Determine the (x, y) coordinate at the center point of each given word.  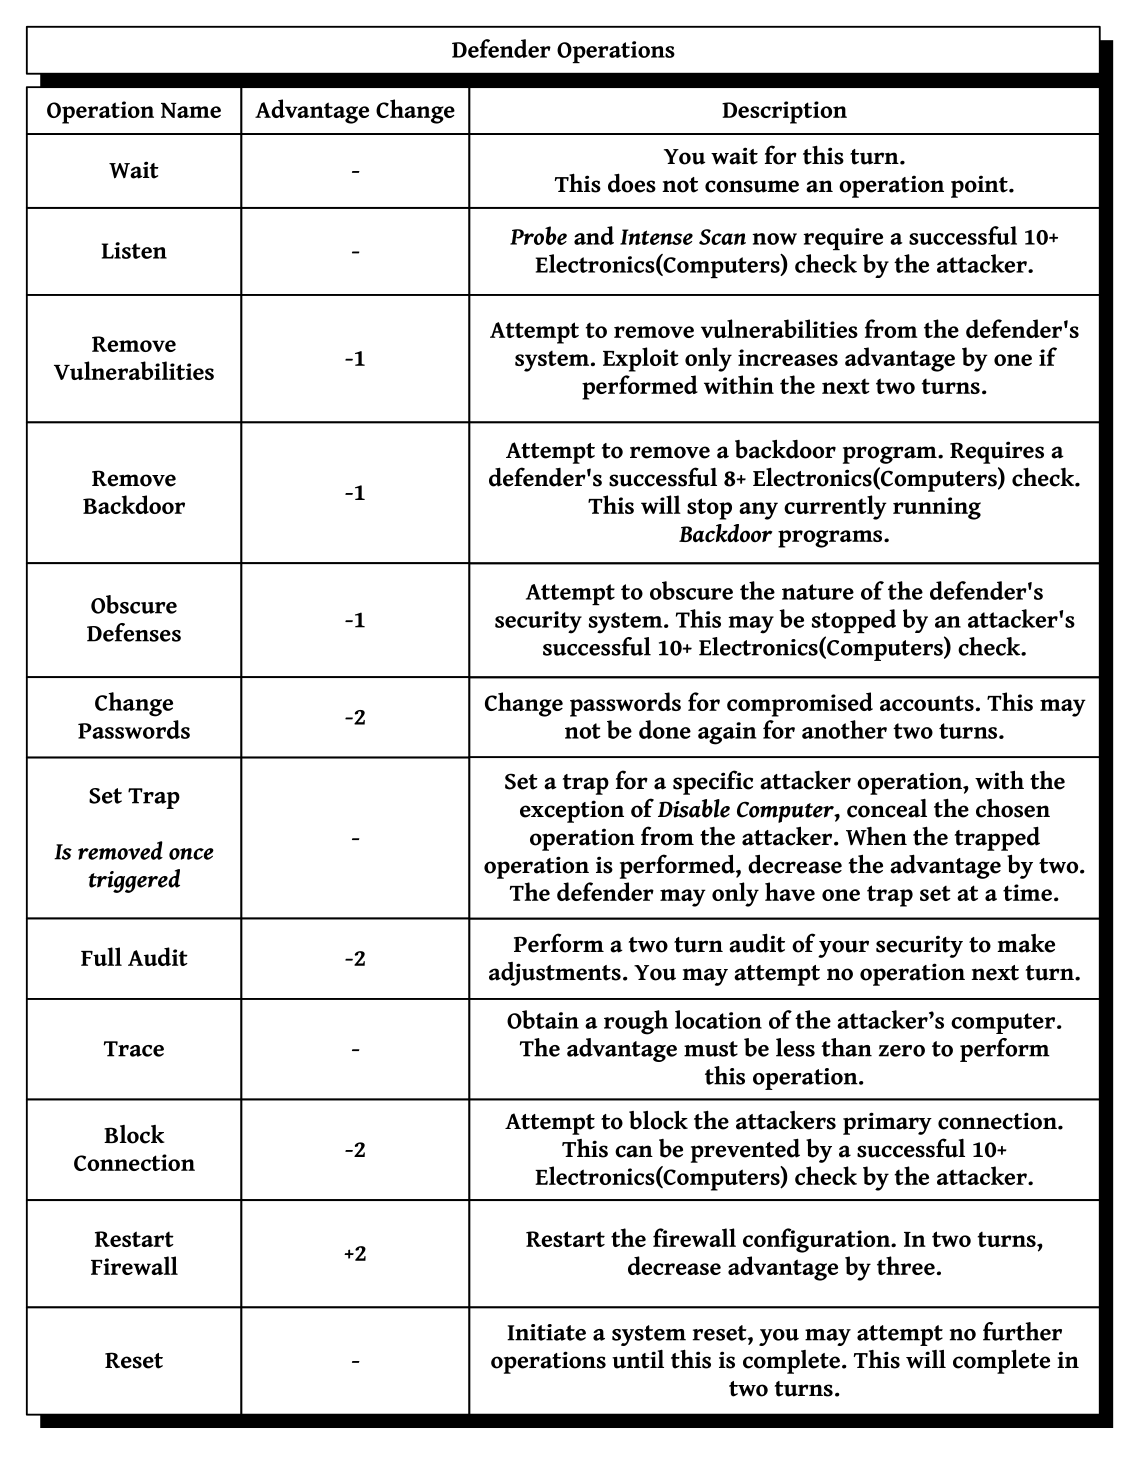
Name (191, 110)
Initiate (546, 1332)
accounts (927, 703)
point (980, 186)
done (665, 729)
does (632, 183)
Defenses (134, 632)
